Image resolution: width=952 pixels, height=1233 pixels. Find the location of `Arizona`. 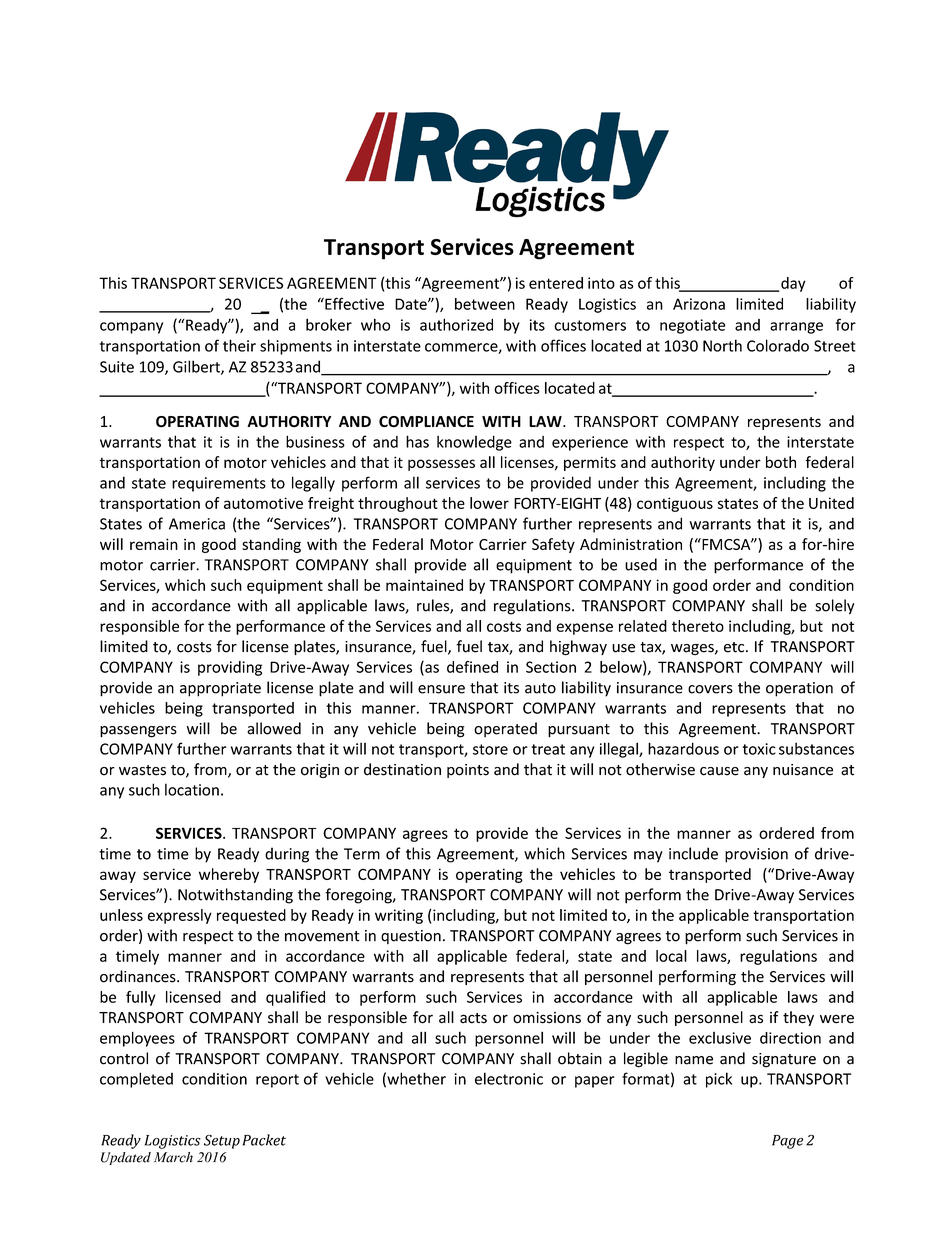

Arizona is located at coordinates (699, 304).
